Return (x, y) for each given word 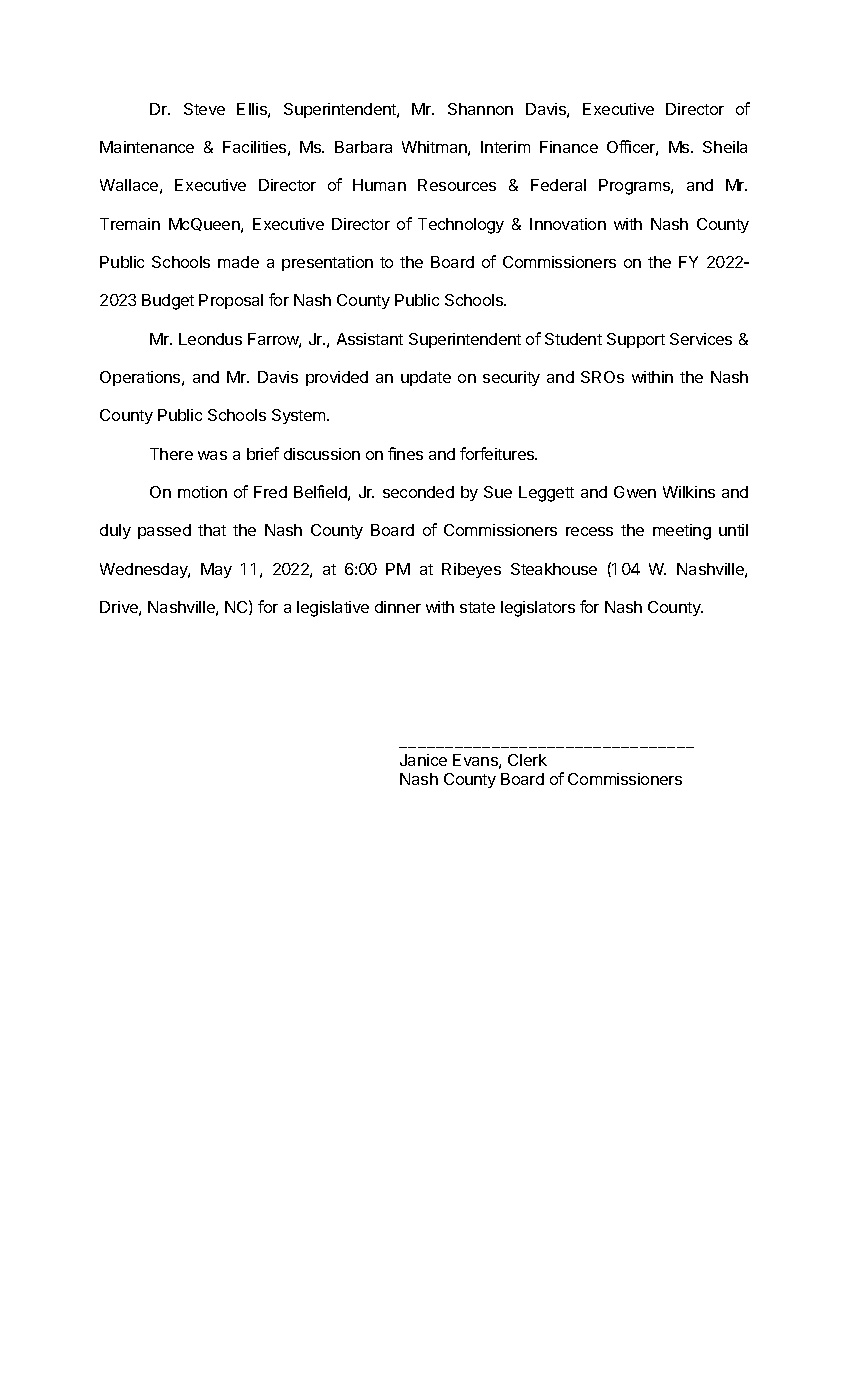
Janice (423, 760)
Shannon (480, 109)
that (212, 530)
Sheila (725, 147)
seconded (418, 492)
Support (636, 340)
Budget (168, 302)
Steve (204, 109)
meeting (682, 532)
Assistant (370, 339)
